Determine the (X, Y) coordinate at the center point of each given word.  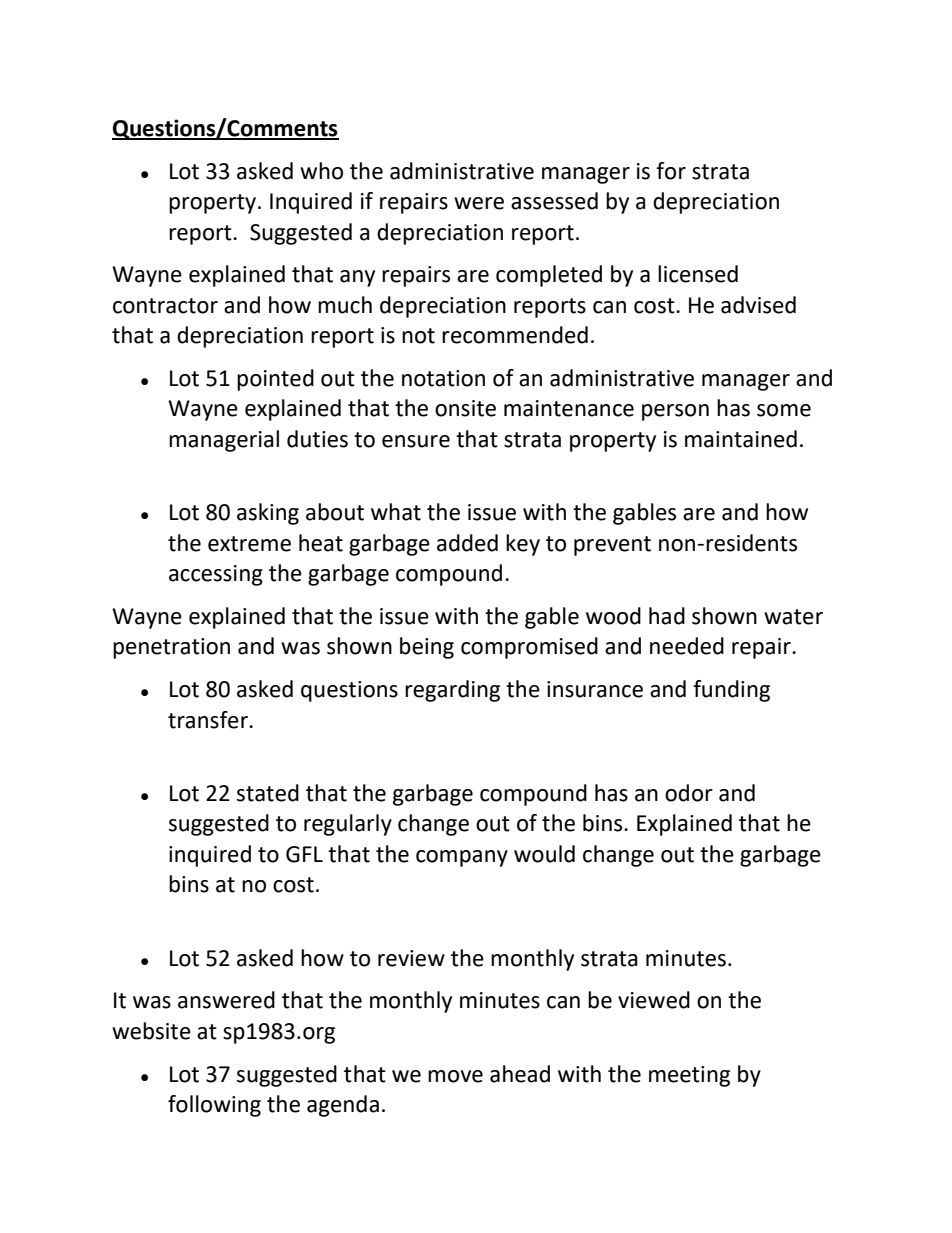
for (671, 171)
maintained (741, 439)
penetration (171, 648)
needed (687, 646)
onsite (465, 408)
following (214, 1106)
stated (268, 793)
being (427, 648)
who (321, 171)
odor (689, 793)
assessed (554, 201)
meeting (689, 1076)
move (455, 1076)
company (462, 858)
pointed (275, 380)
